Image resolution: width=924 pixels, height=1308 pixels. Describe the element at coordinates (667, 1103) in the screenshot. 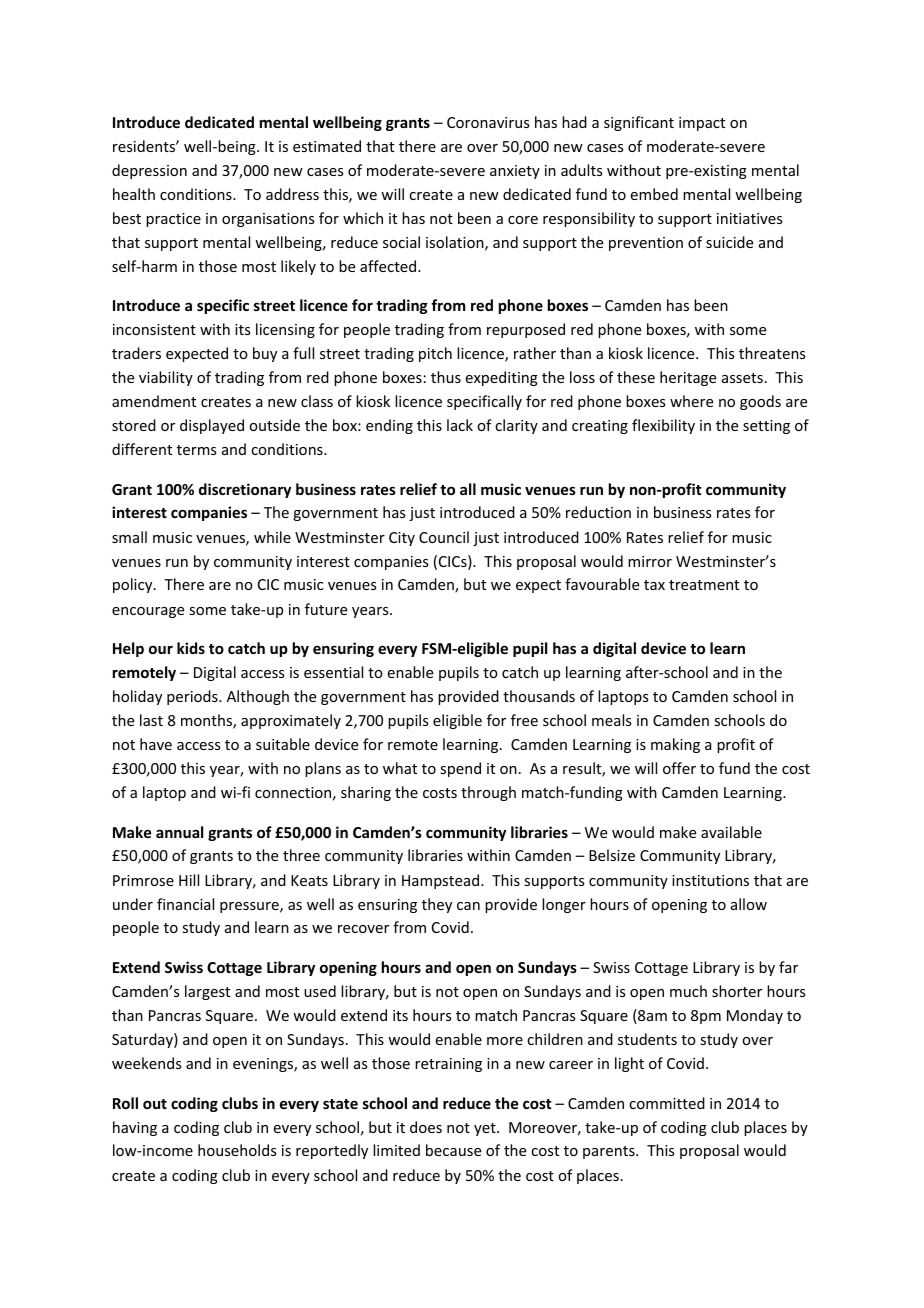

I see `committed` at that location.
